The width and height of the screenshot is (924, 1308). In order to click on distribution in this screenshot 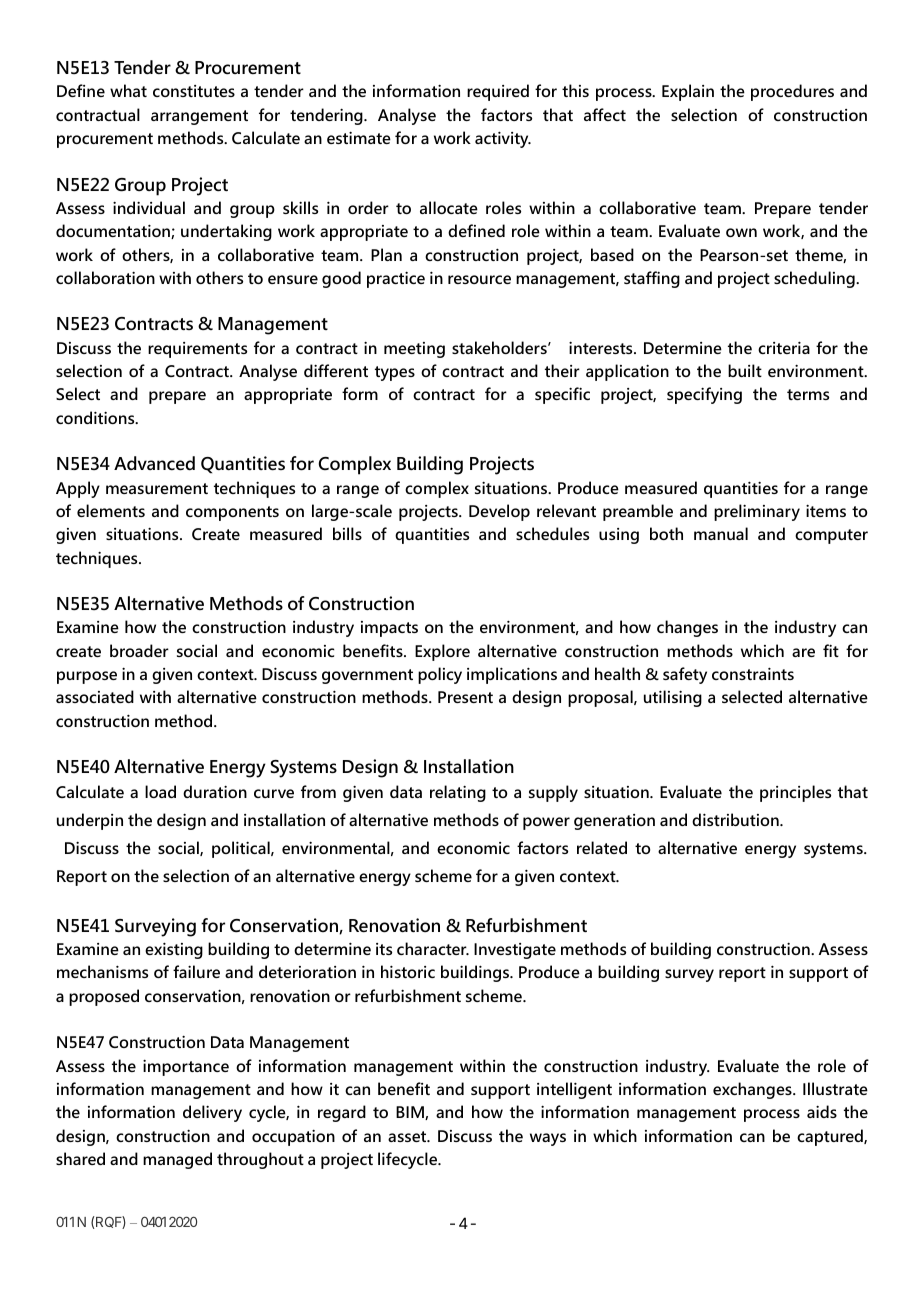, I will do `click(736, 819)`.
